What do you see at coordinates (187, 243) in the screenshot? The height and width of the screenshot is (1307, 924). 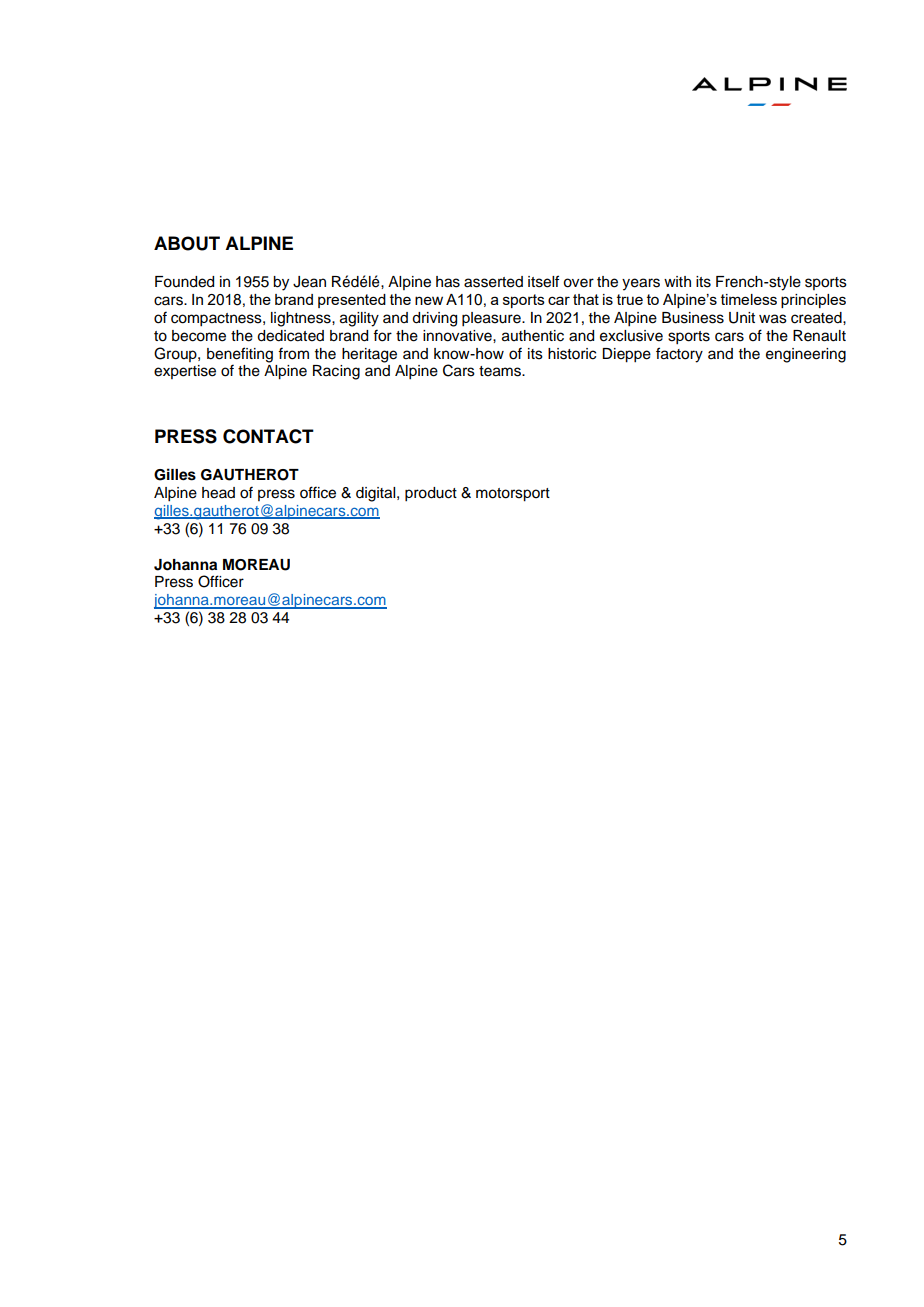 I see `ABOUT` at bounding box center [187, 243].
